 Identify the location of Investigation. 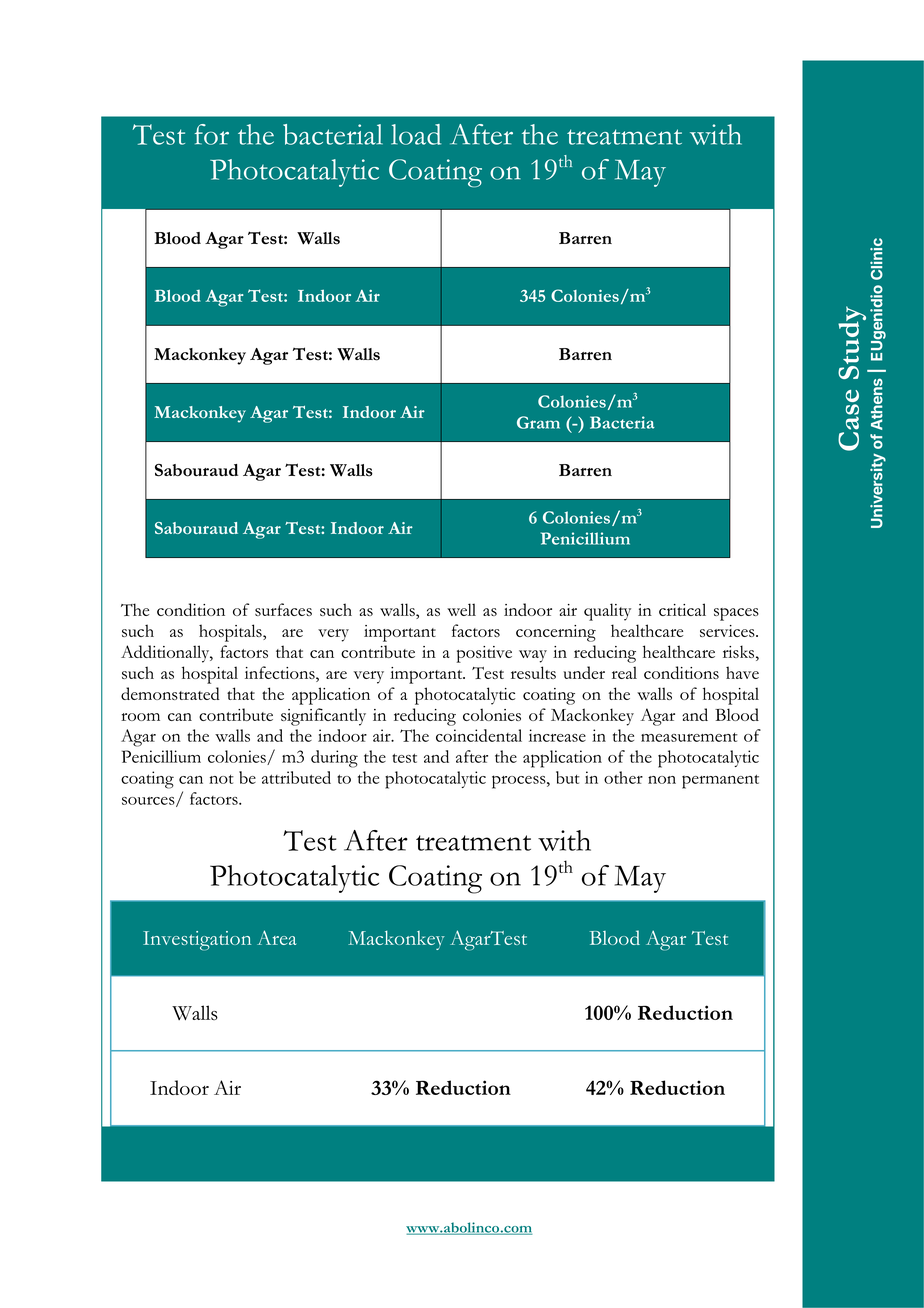
(197, 941).
